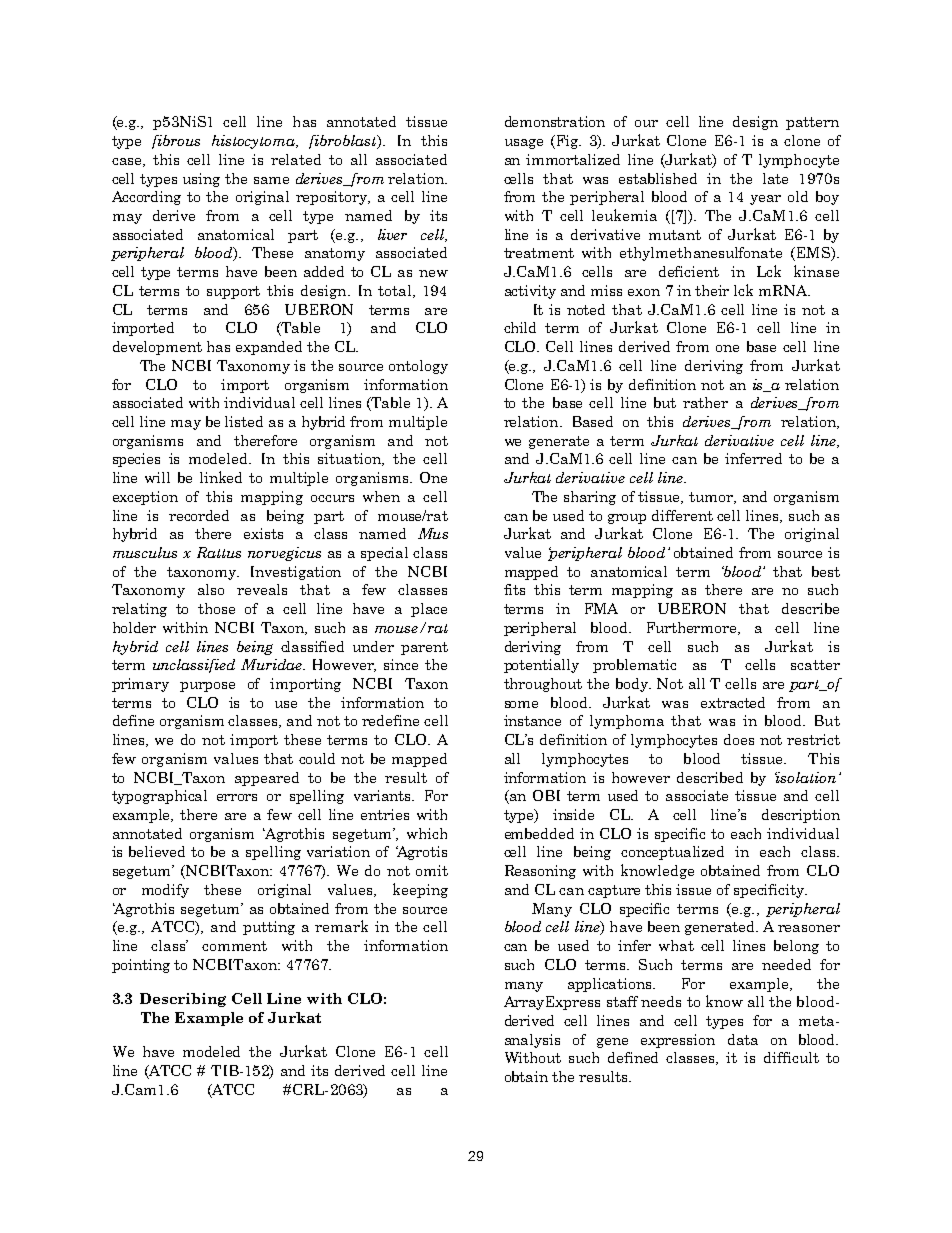  I want to click on when, so click(381, 496).
